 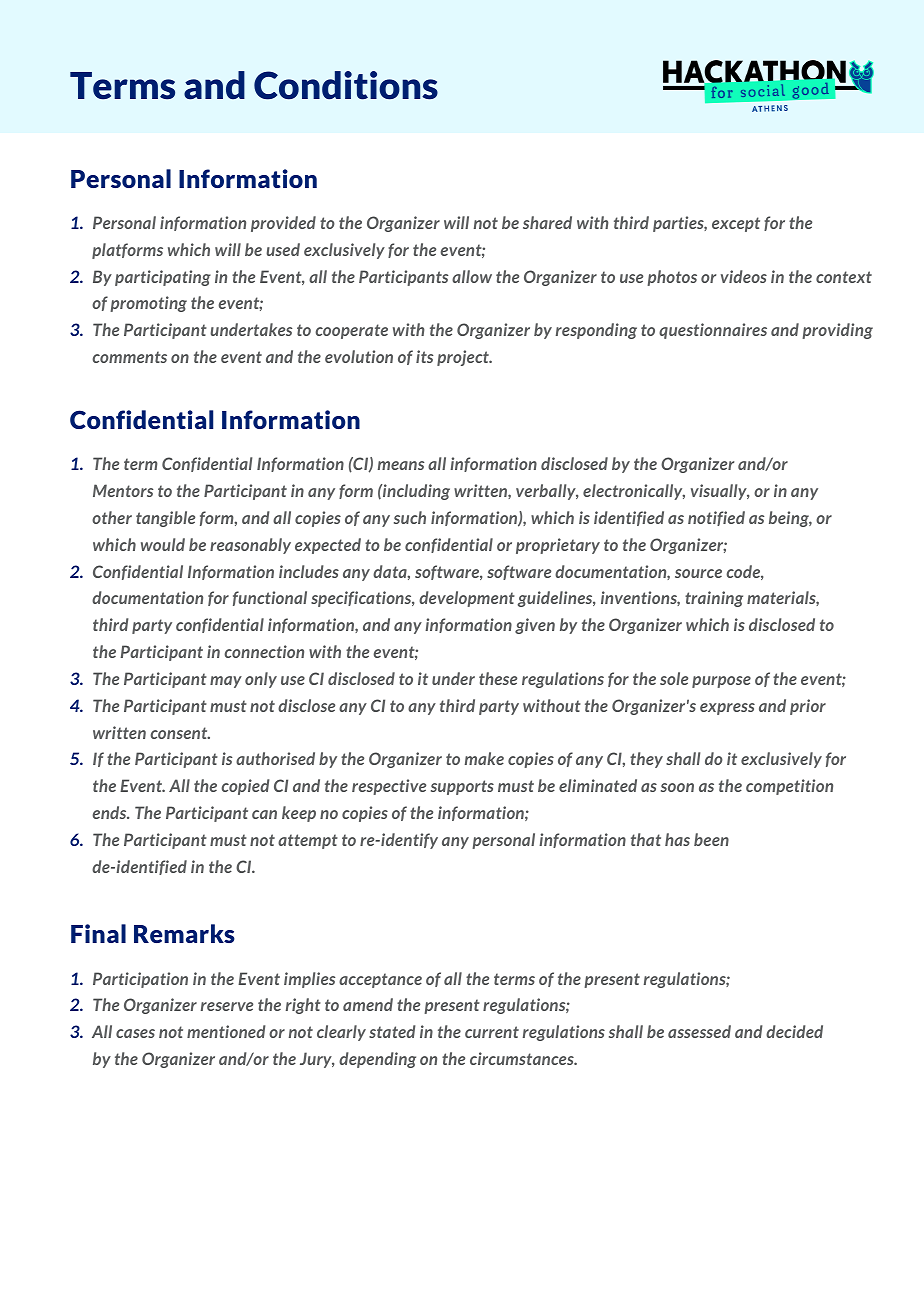 What do you see at coordinates (713, 331) in the screenshot?
I see `questionnaires` at bounding box center [713, 331].
